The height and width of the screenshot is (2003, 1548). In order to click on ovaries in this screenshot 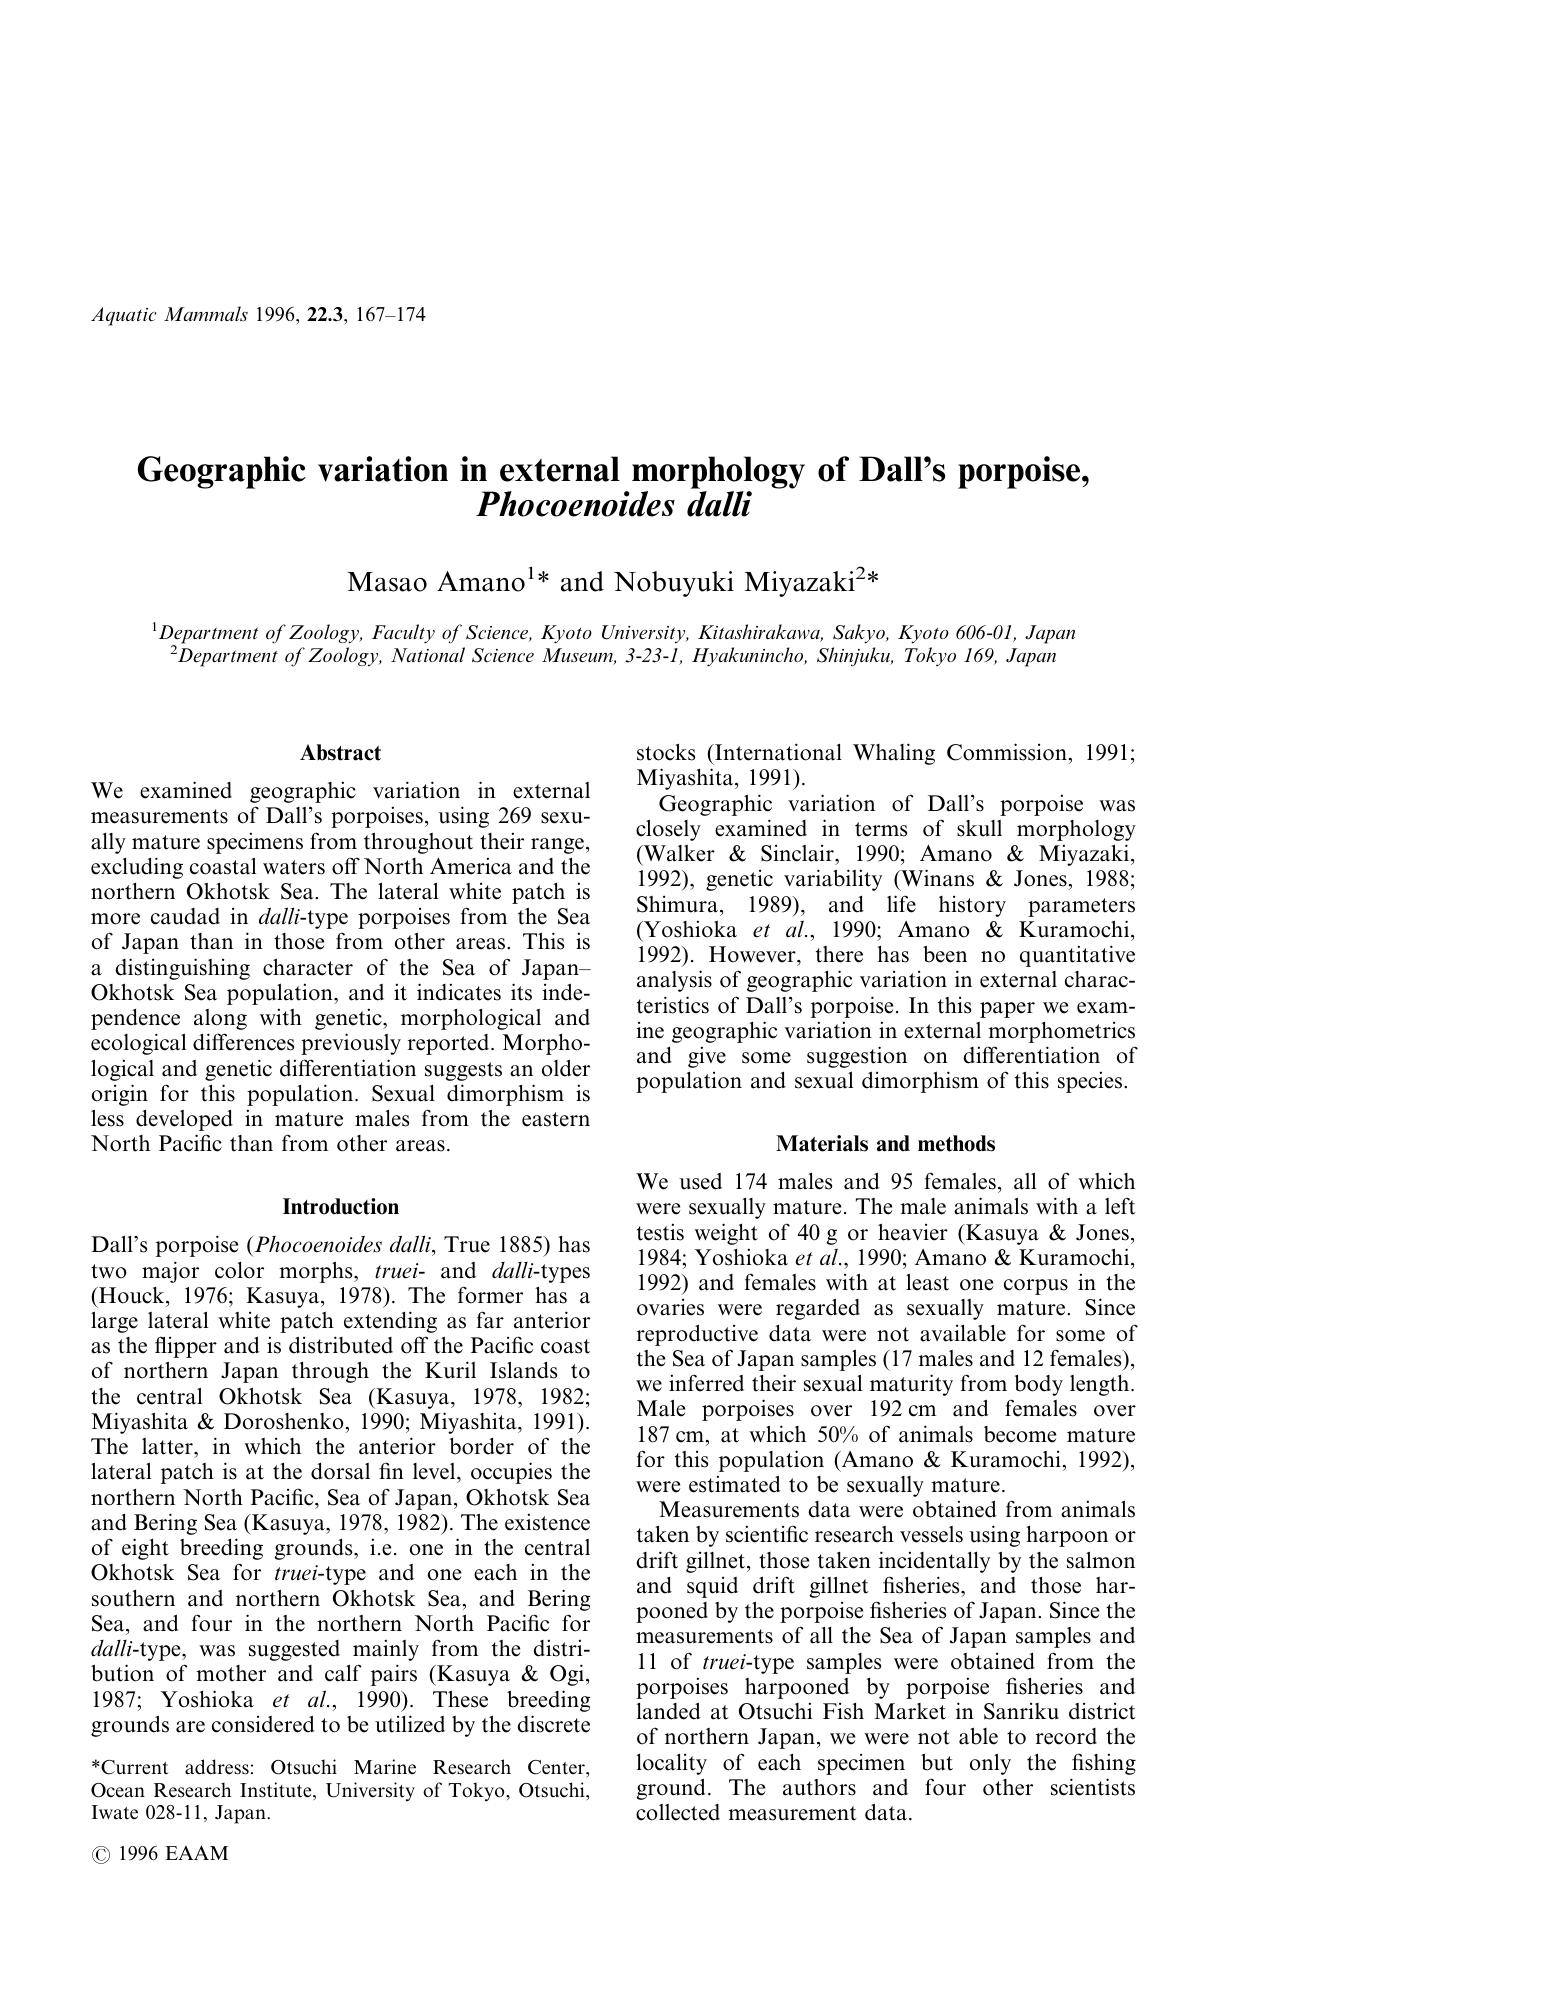, I will do `click(670, 1307)`.
